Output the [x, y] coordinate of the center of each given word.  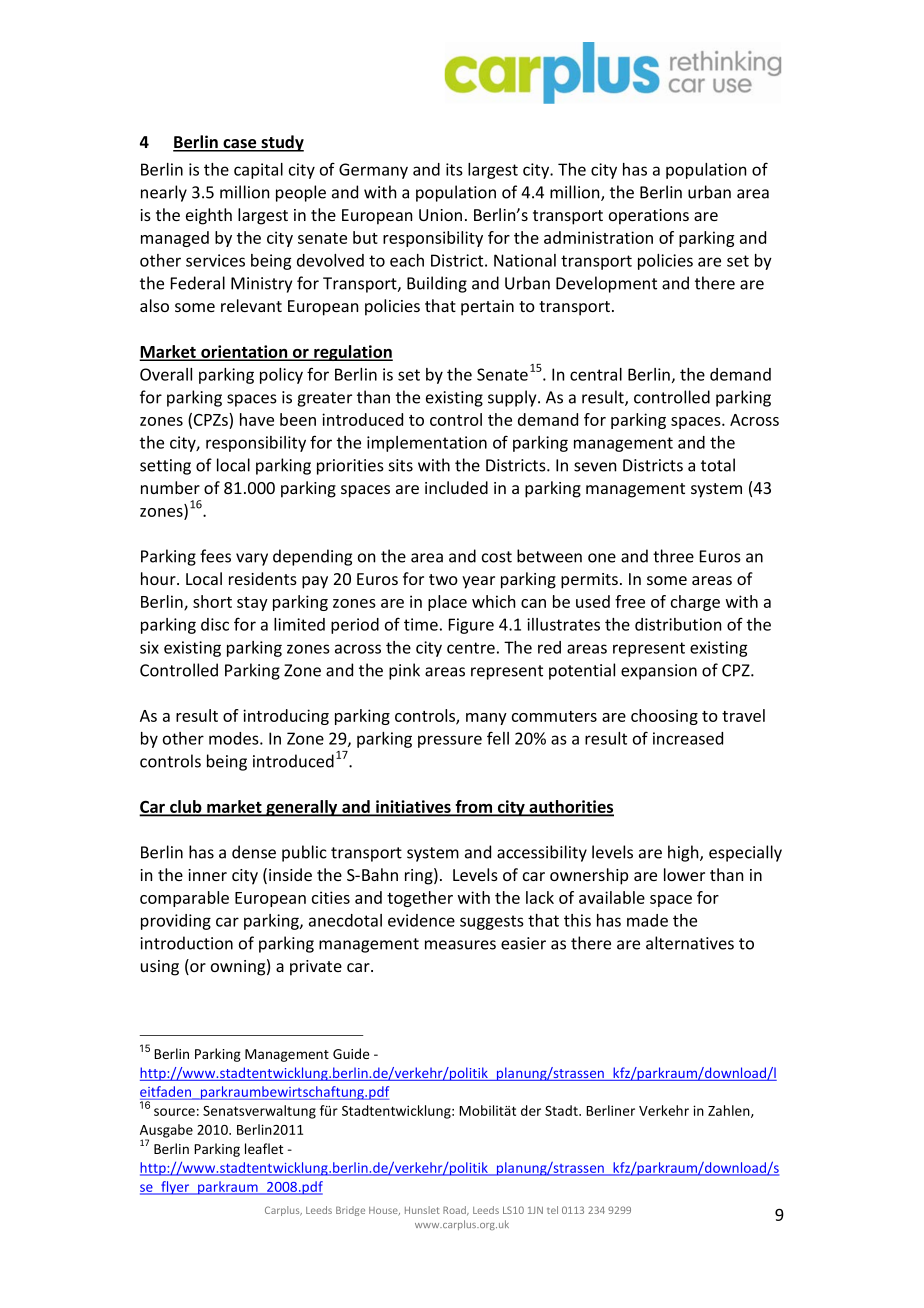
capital [258, 171]
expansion [659, 672]
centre [471, 648]
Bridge [350, 1211]
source [174, 1112]
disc [215, 624]
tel [552, 1210]
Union [440, 215]
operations [649, 217]
